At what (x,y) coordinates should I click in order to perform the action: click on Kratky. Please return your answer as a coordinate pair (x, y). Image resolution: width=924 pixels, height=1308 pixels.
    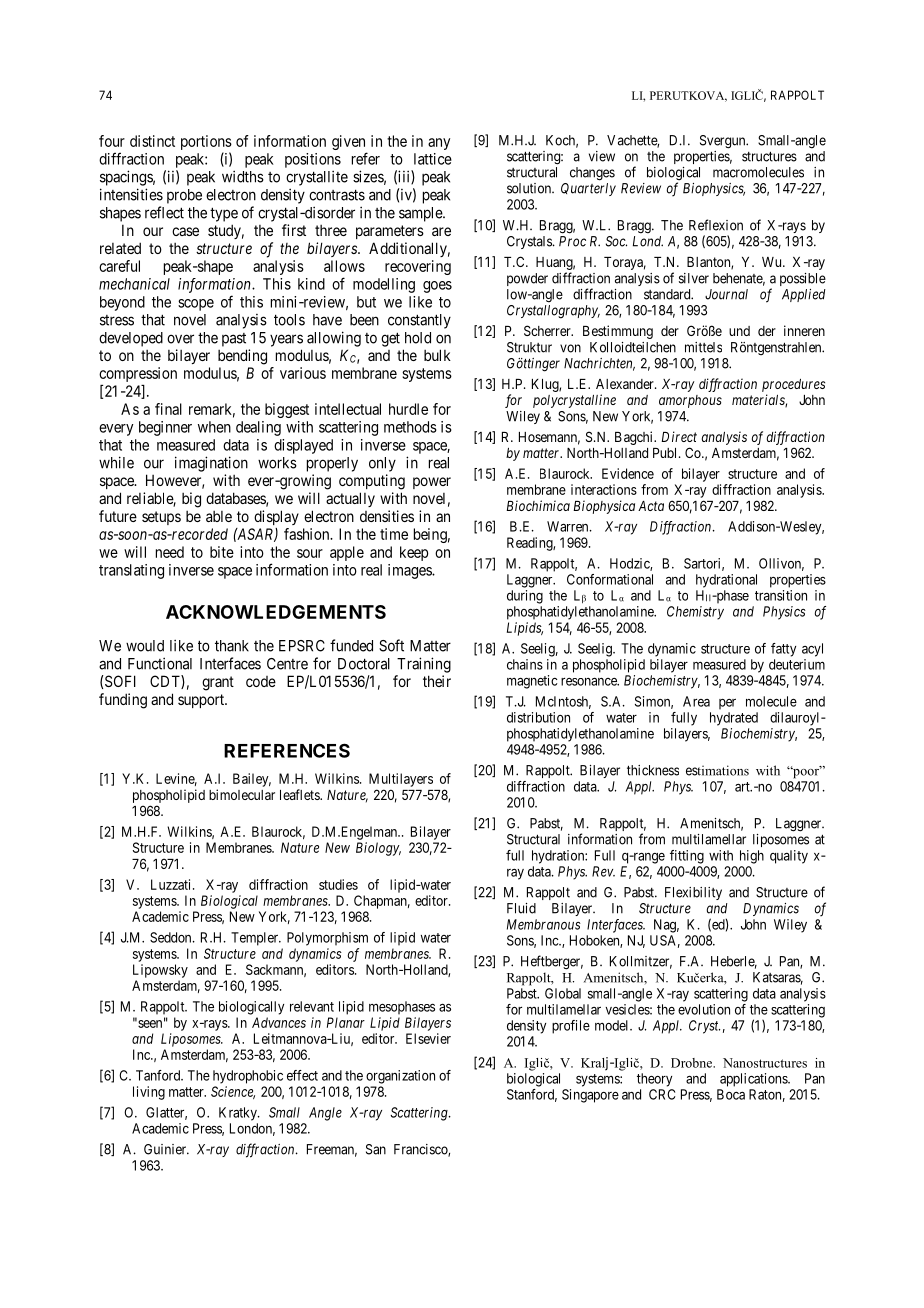
    Looking at the image, I should click on (239, 1114).
